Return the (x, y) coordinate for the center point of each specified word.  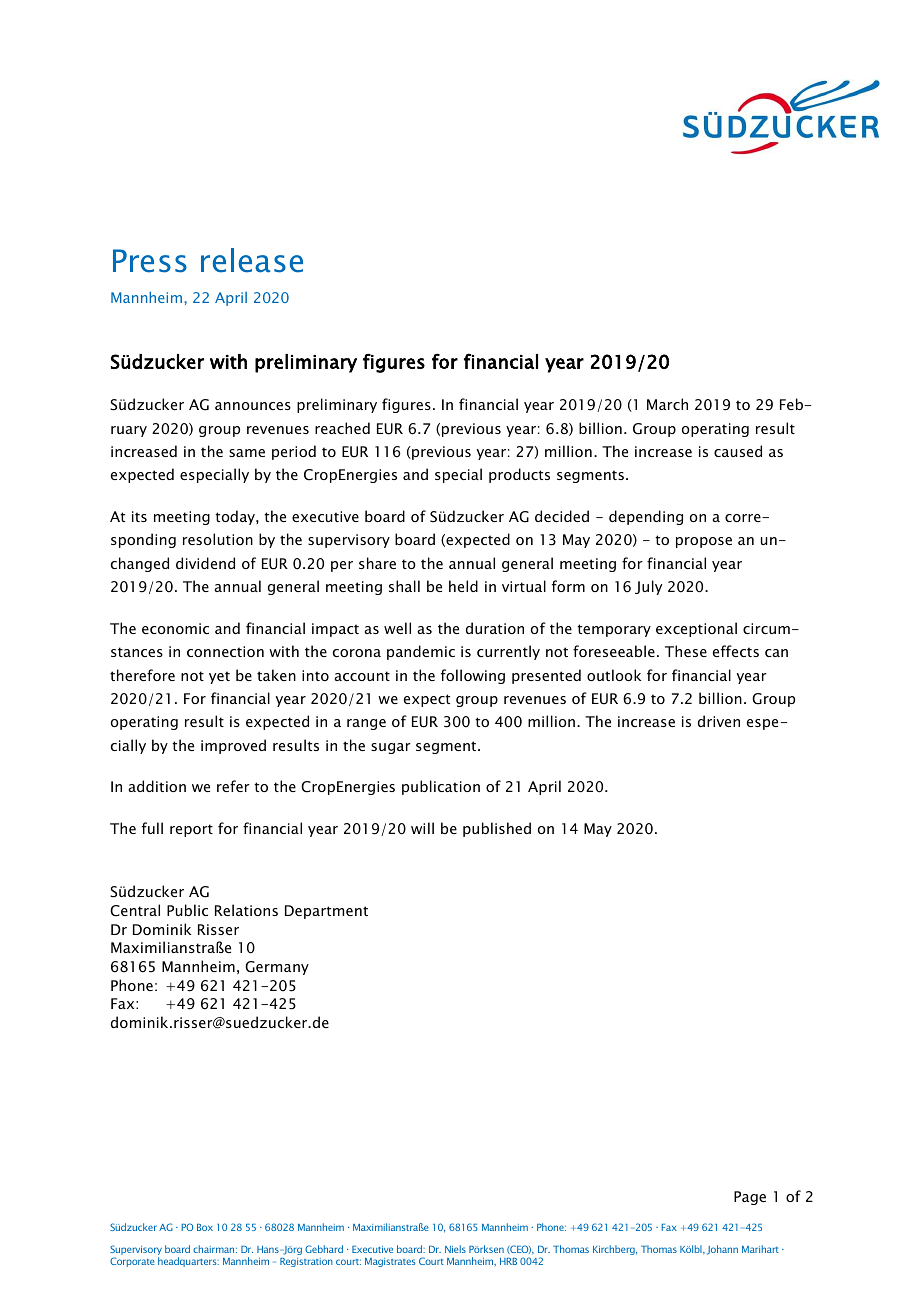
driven (719, 721)
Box (205, 1227)
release (252, 260)
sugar (391, 748)
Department (326, 912)
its (139, 516)
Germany (277, 968)
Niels (455, 1249)
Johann (722, 1250)
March (667, 404)
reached (342, 428)
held (463, 586)
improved (233, 746)
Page (750, 1198)
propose (704, 542)
